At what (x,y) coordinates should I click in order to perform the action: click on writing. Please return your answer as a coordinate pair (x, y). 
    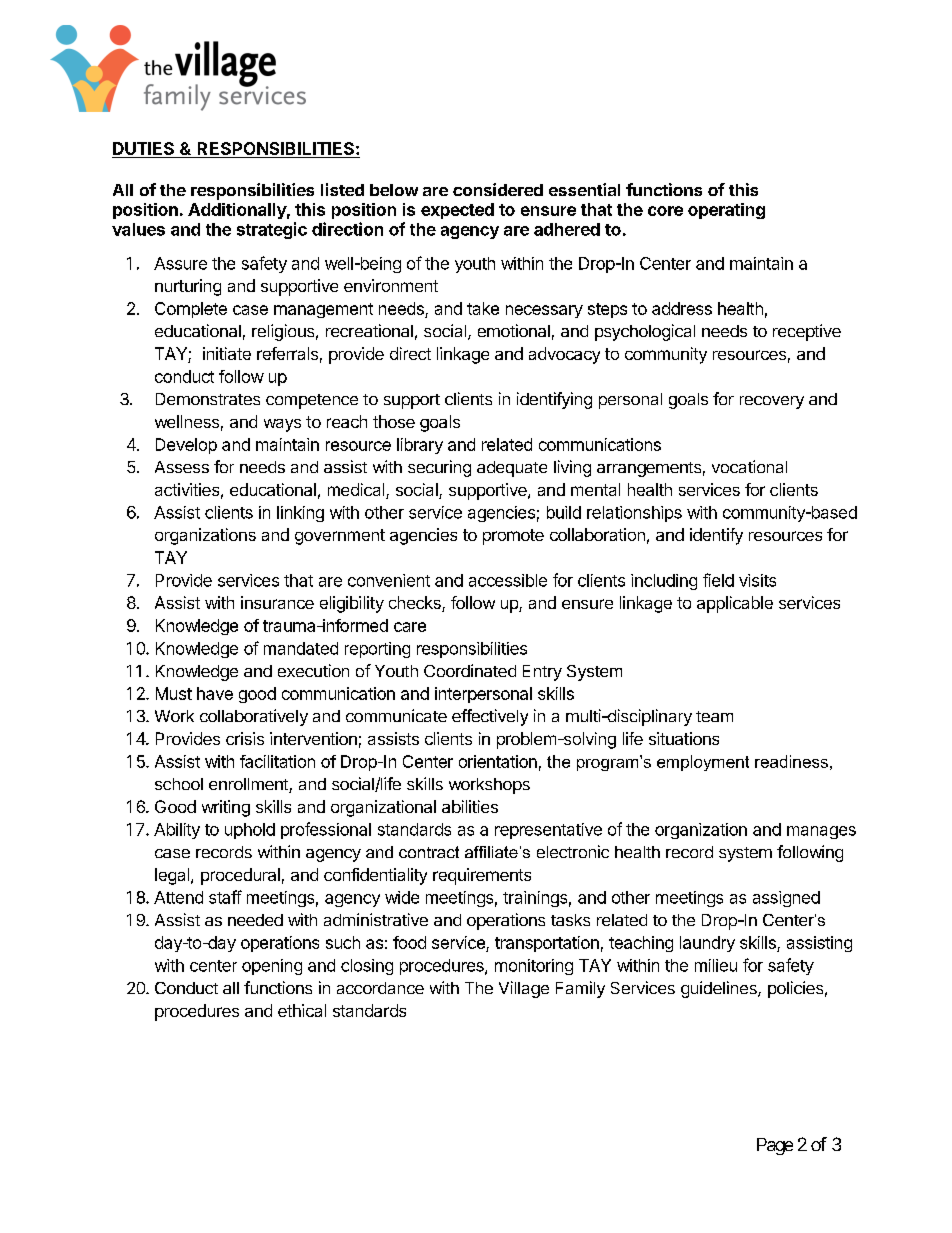
    Looking at the image, I should click on (226, 808).
